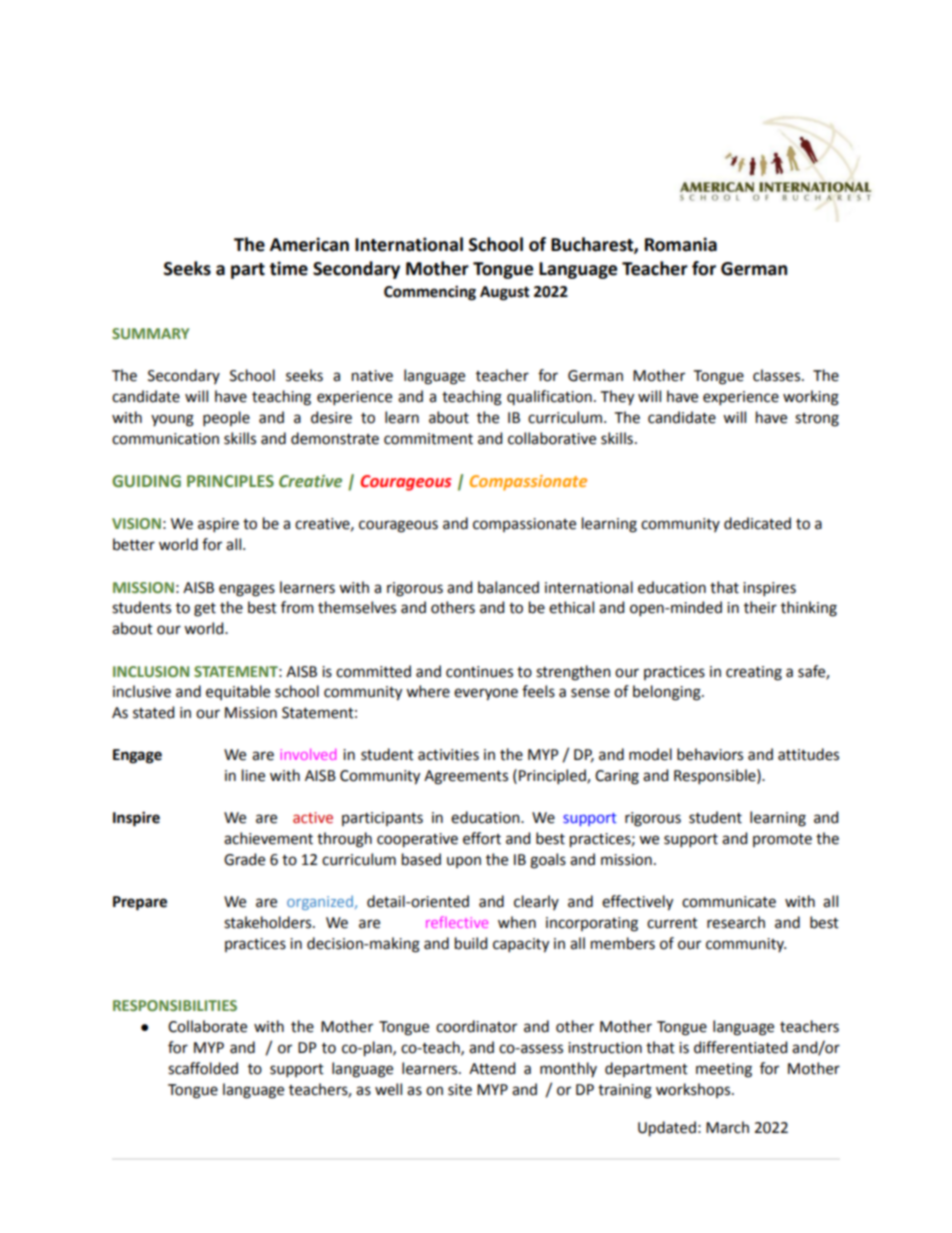 This page has width=952, height=1233. Describe the element at coordinates (244, 859) in the page. I see `Grade` at that location.
